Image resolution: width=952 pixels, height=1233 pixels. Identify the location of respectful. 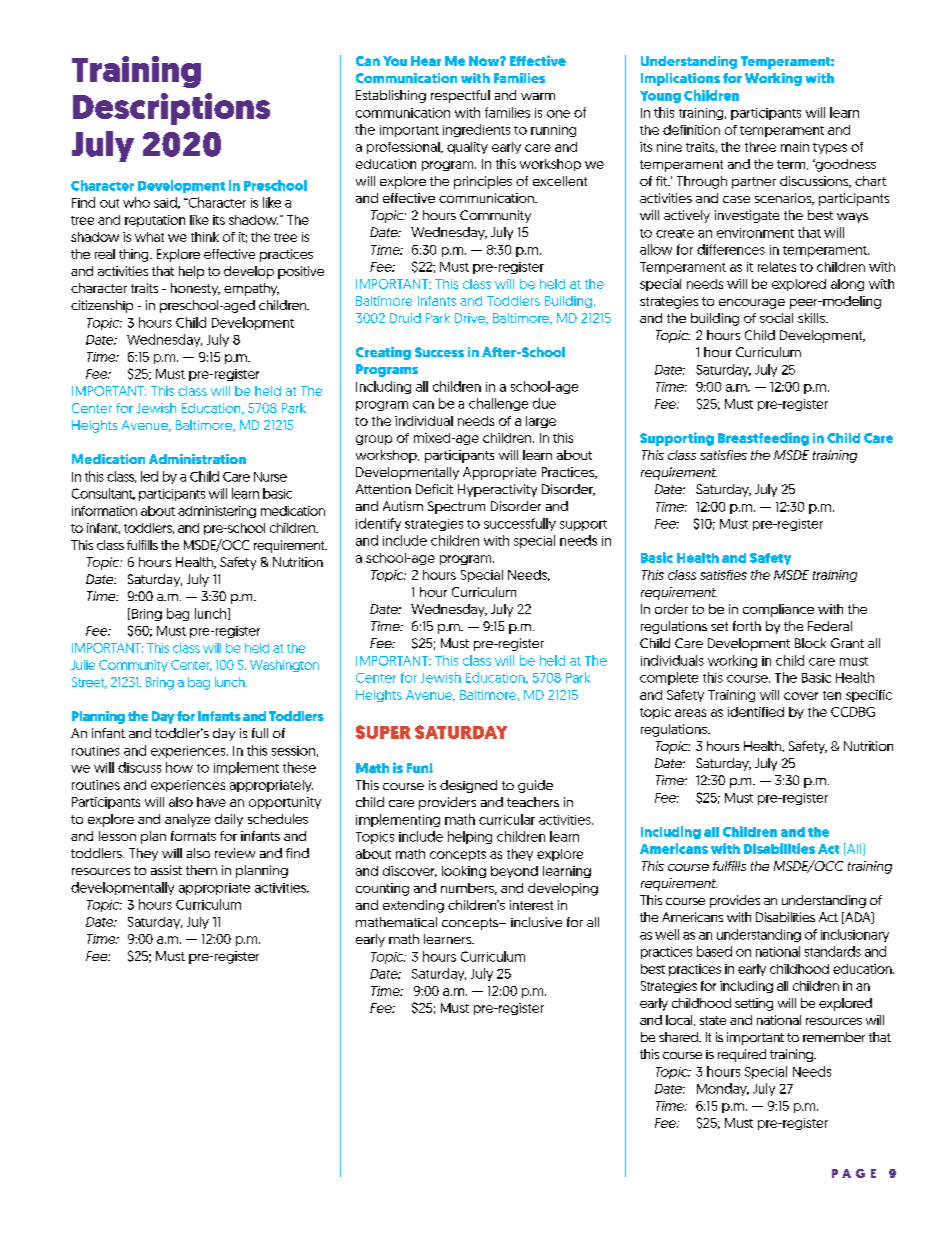
(460, 96).
